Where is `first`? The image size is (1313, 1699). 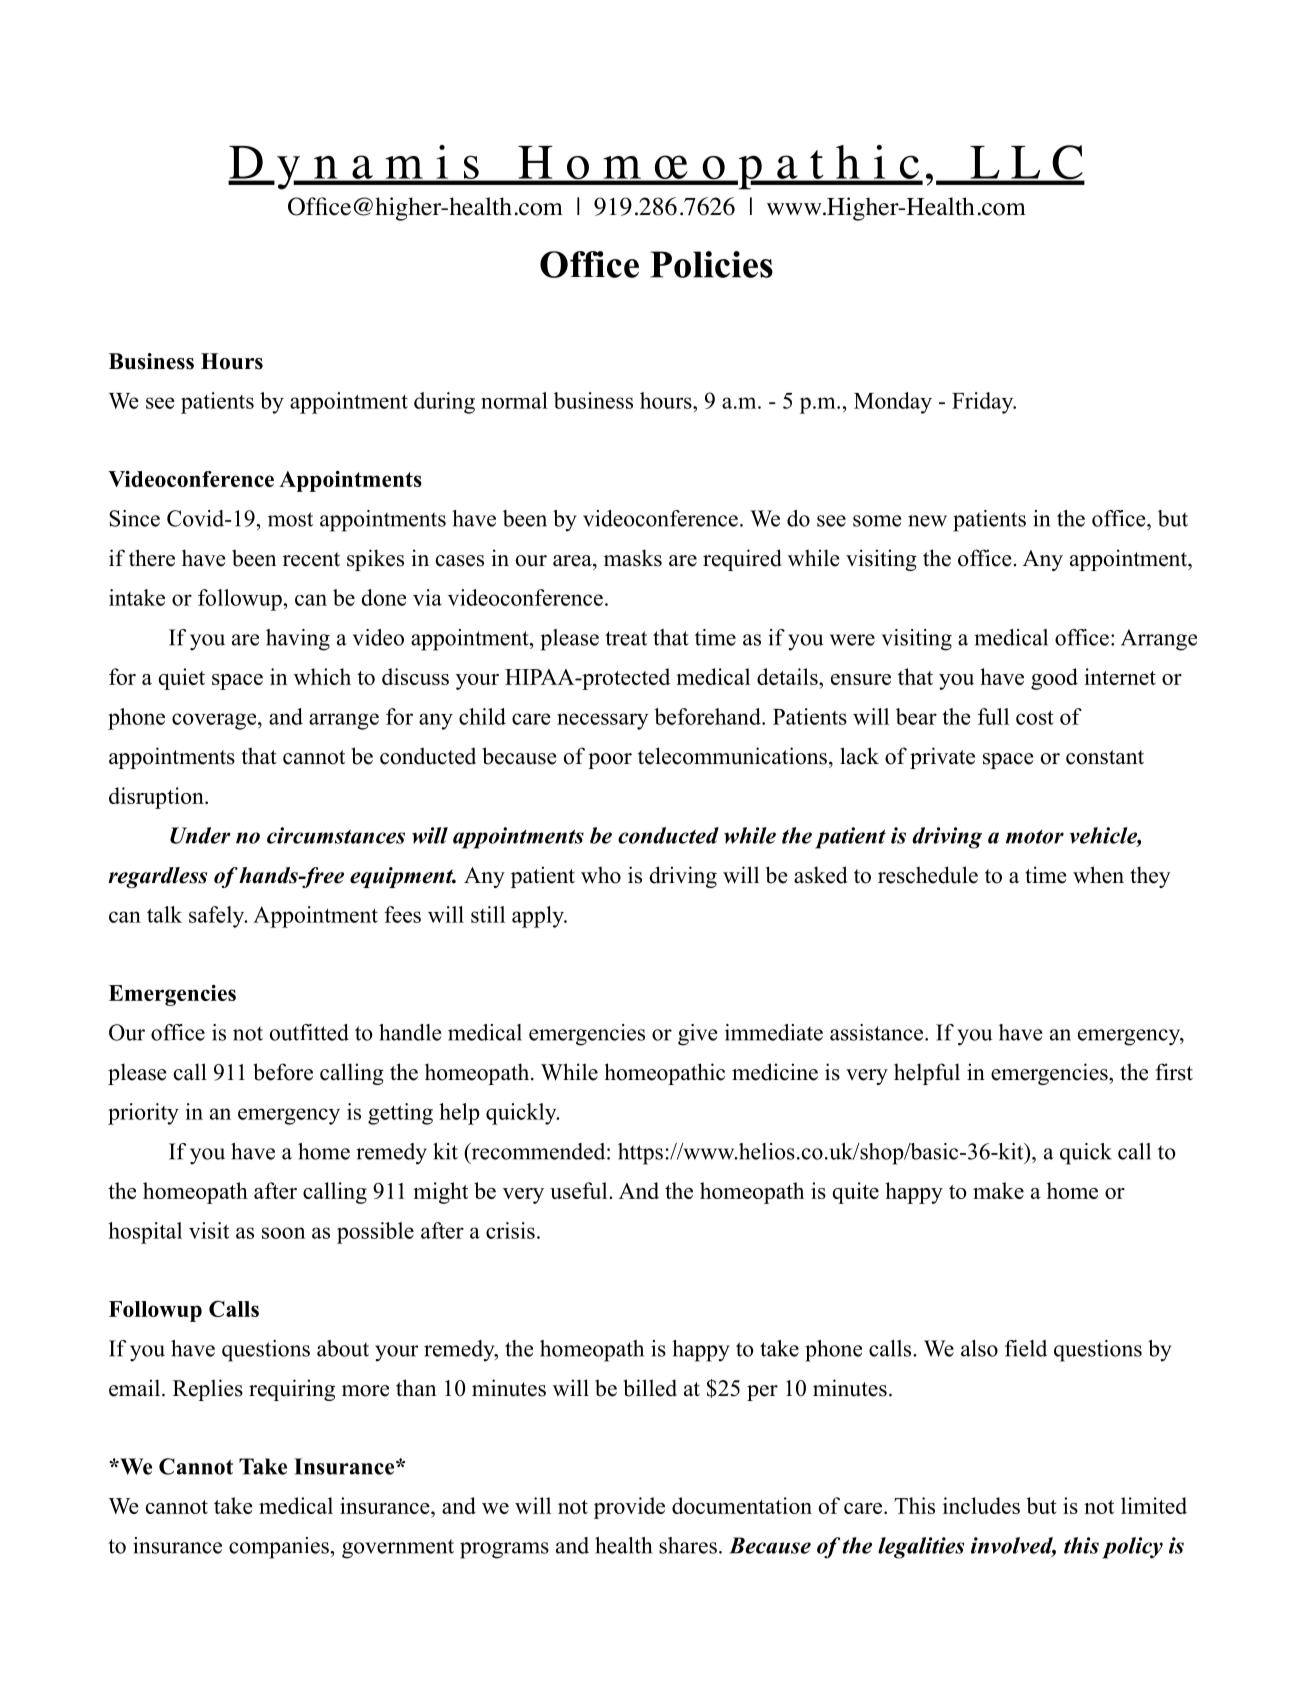
first is located at coordinates (1174, 1072).
